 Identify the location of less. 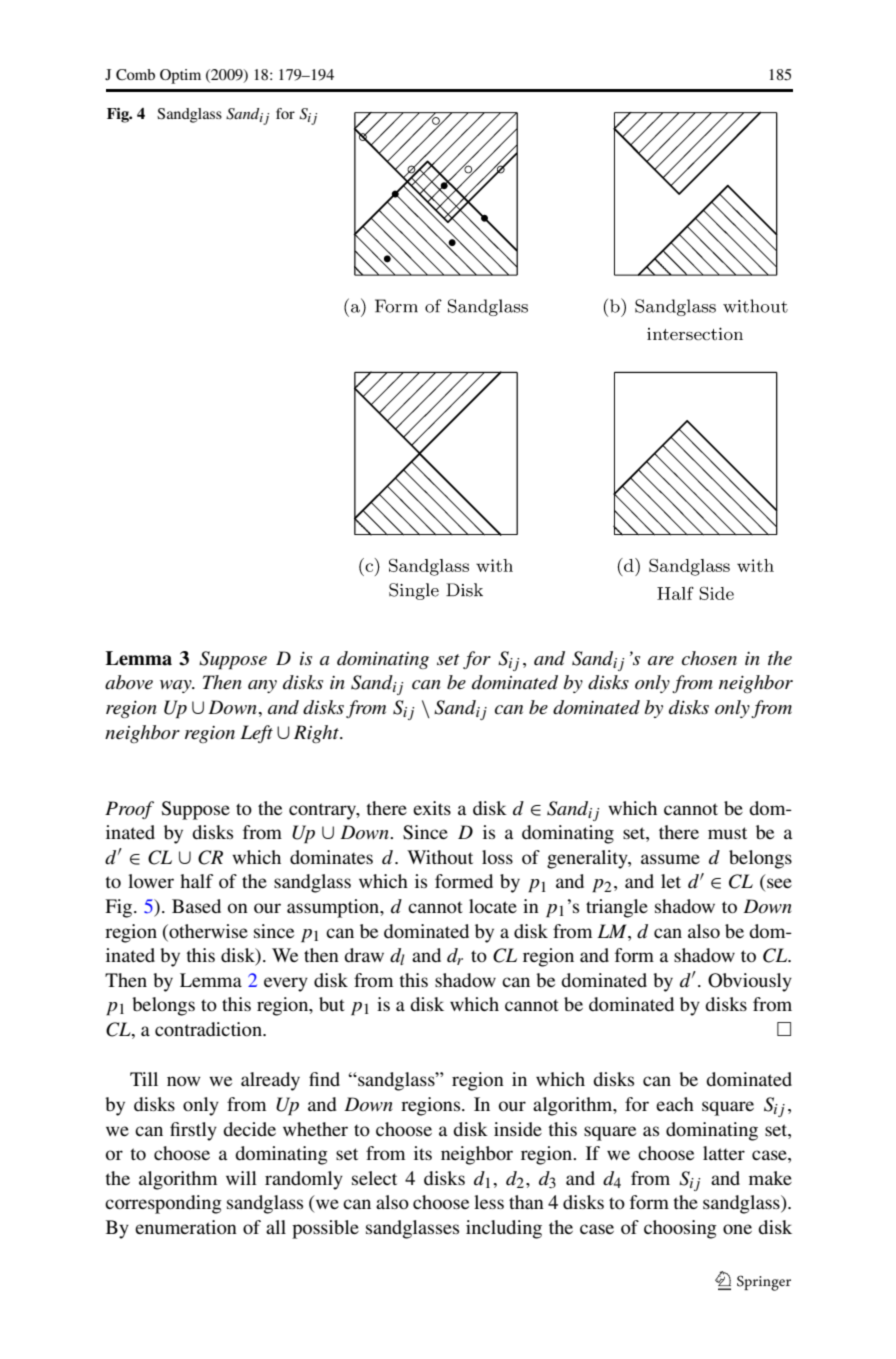
(489, 1202).
